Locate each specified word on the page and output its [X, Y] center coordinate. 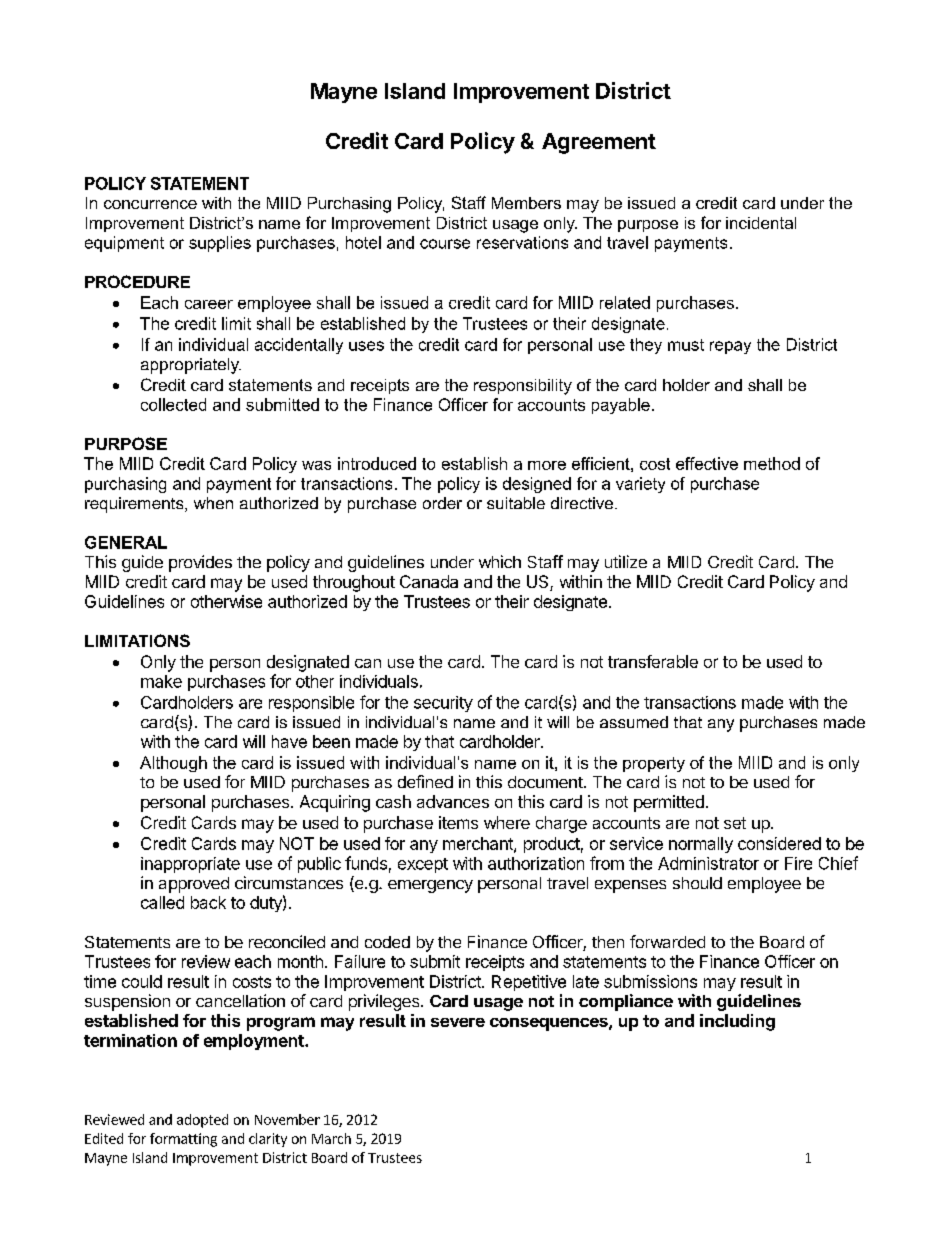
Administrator [708, 863]
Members [526, 203]
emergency [430, 886]
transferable [653, 661]
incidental [761, 223]
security [443, 704]
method [772, 463]
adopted [202, 1121]
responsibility [523, 387]
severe [458, 1022]
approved [194, 885]
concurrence [150, 204]
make [161, 681]
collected [173, 404]
